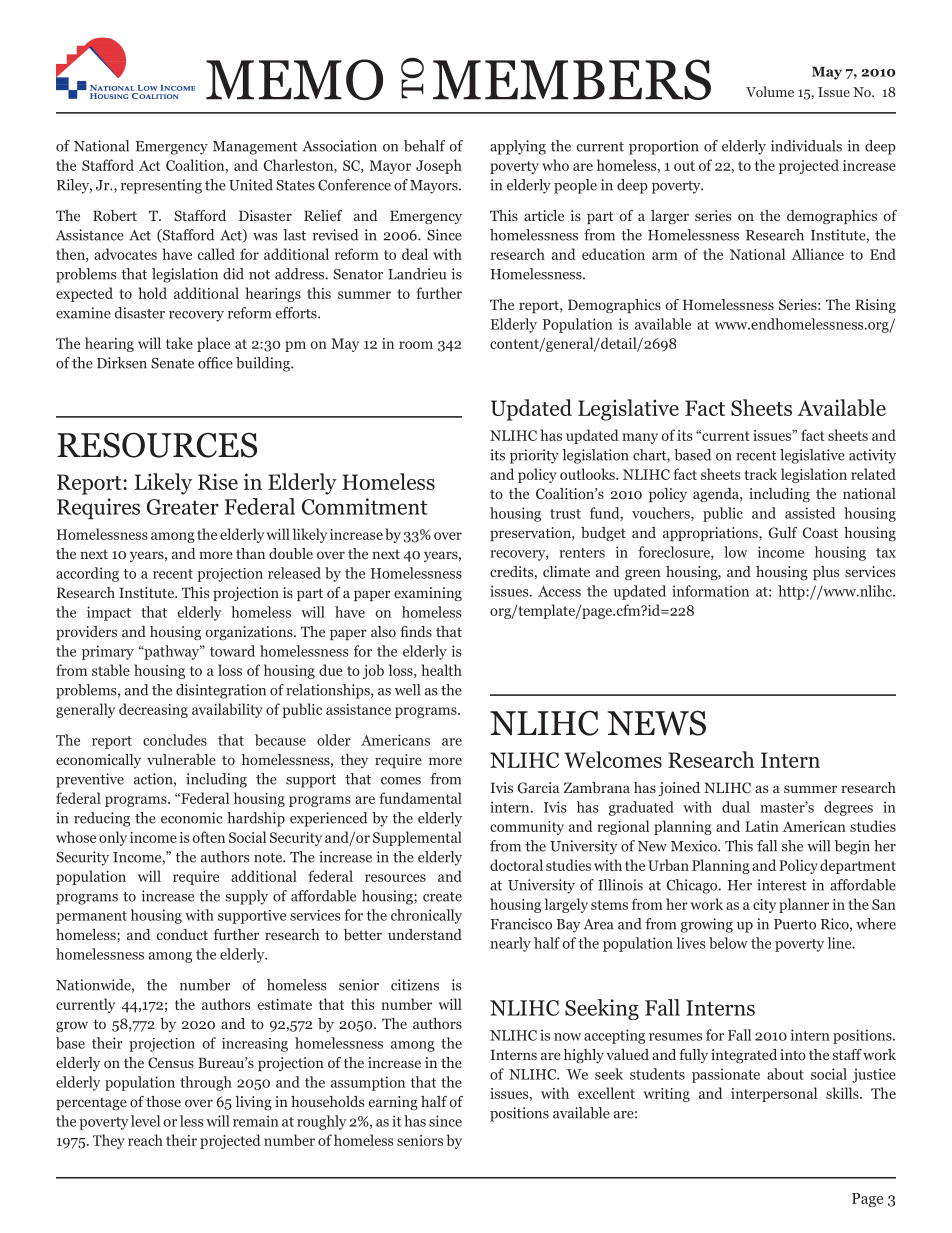 This screenshot has height=1233, width=952. I want to click on examining, so click(428, 594).
